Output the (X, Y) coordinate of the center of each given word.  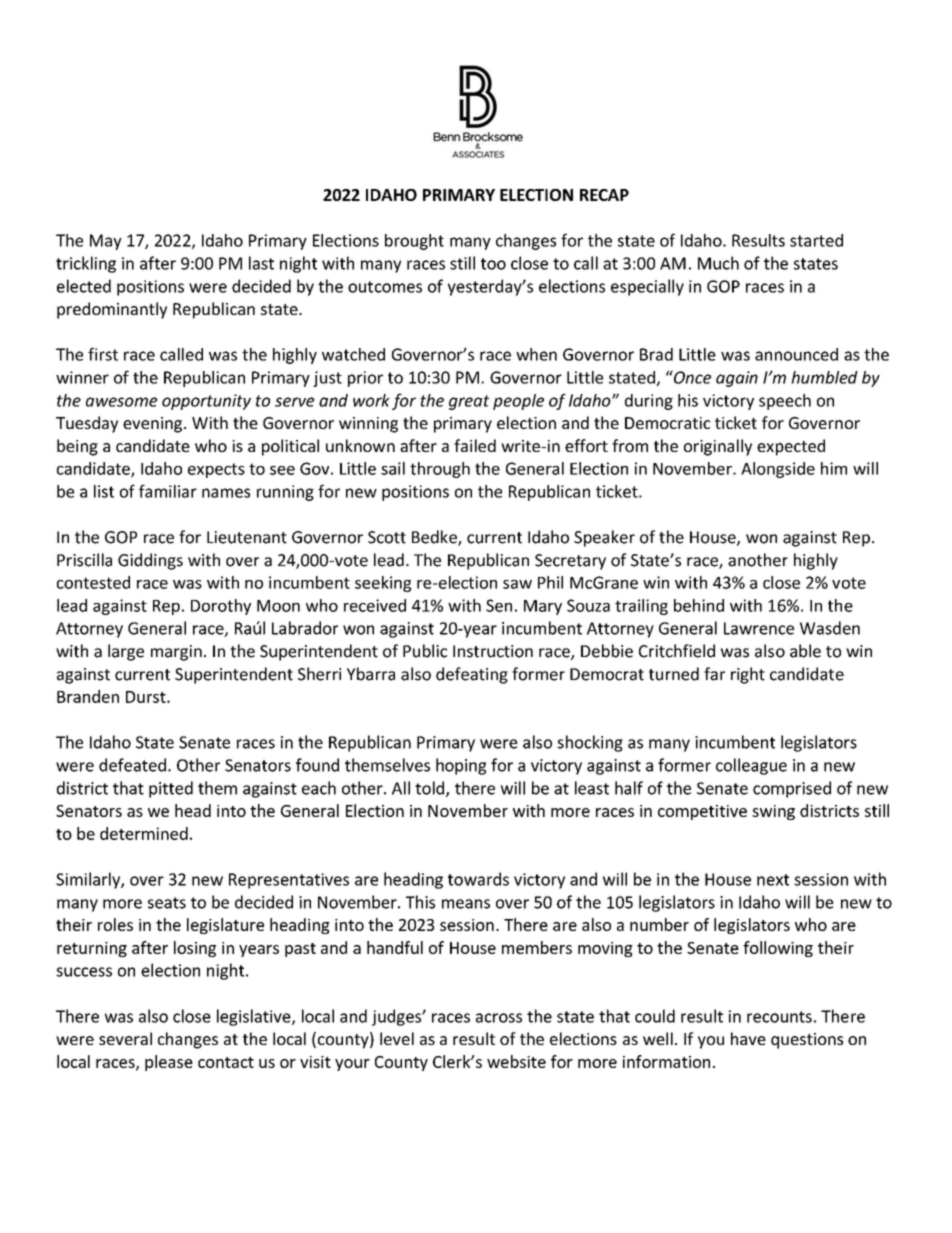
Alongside (778, 470)
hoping (461, 766)
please (169, 1063)
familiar (168, 491)
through (440, 470)
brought (414, 242)
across (499, 1018)
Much (718, 263)
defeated (132, 765)
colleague (751, 766)
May (106, 242)
